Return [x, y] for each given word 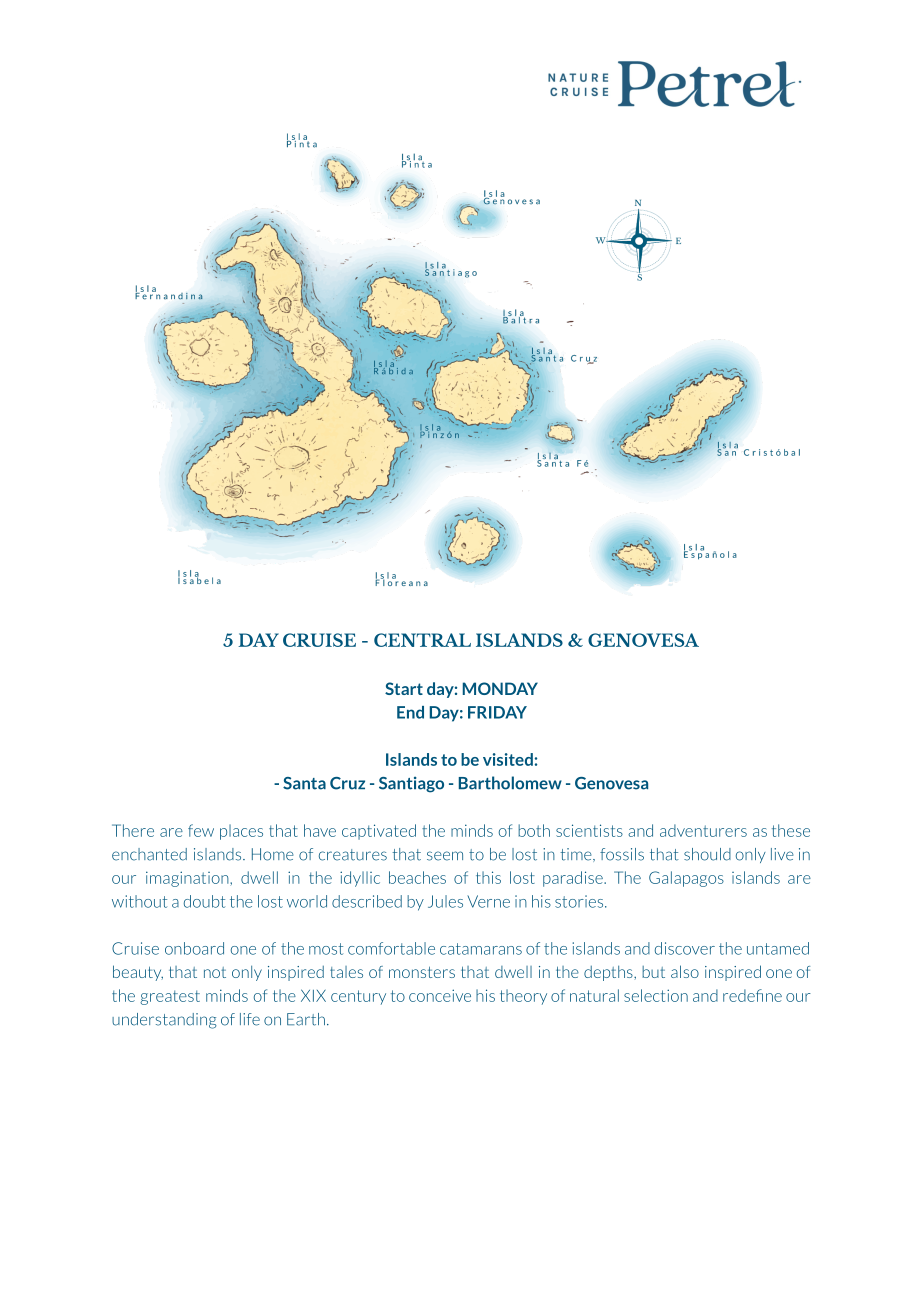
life [250, 1019]
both [534, 830]
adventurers [703, 830]
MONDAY [500, 688]
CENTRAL [422, 640]
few [201, 830]
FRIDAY [497, 712]
